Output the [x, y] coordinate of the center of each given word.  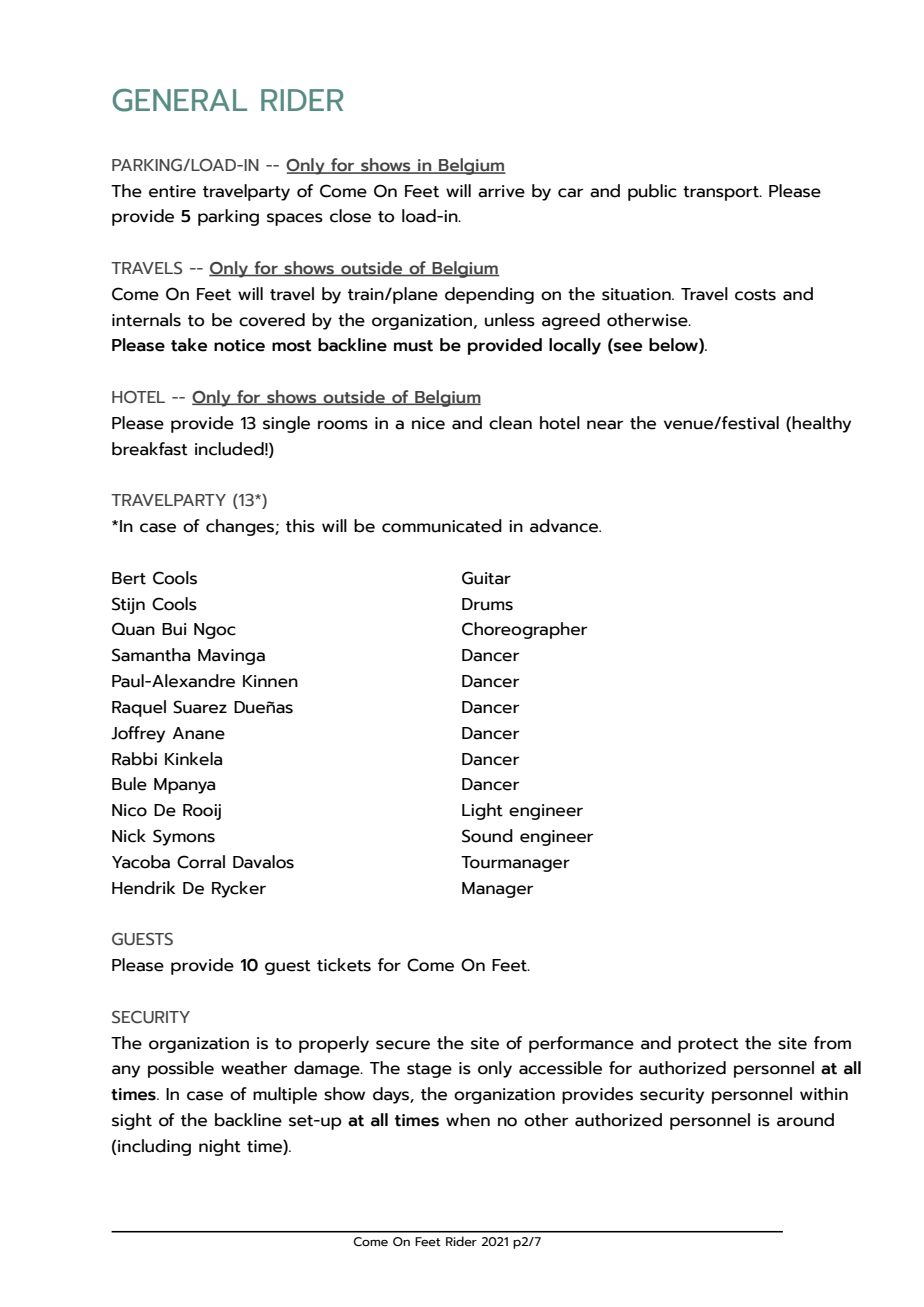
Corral [201, 862]
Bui [174, 629]
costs [755, 295]
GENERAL [180, 100]
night [220, 1147]
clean [510, 423]
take [189, 345]
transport [722, 193]
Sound [487, 836]
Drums [487, 604]
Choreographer [524, 630]
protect [708, 1045]
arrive [501, 191]
